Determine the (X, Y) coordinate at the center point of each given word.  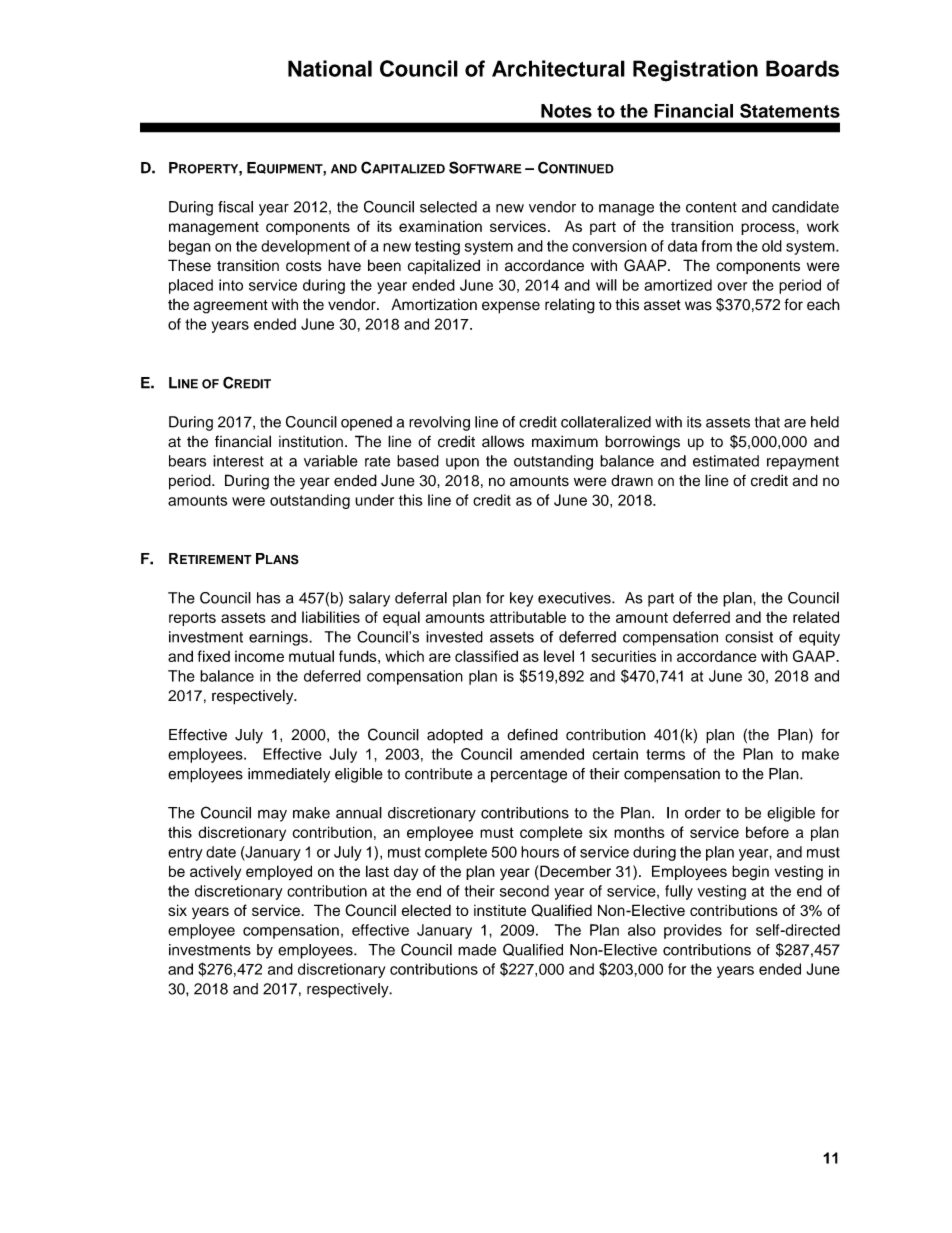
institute (500, 910)
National (330, 68)
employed (279, 872)
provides (693, 931)
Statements (790, 110)
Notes (566, 111)
